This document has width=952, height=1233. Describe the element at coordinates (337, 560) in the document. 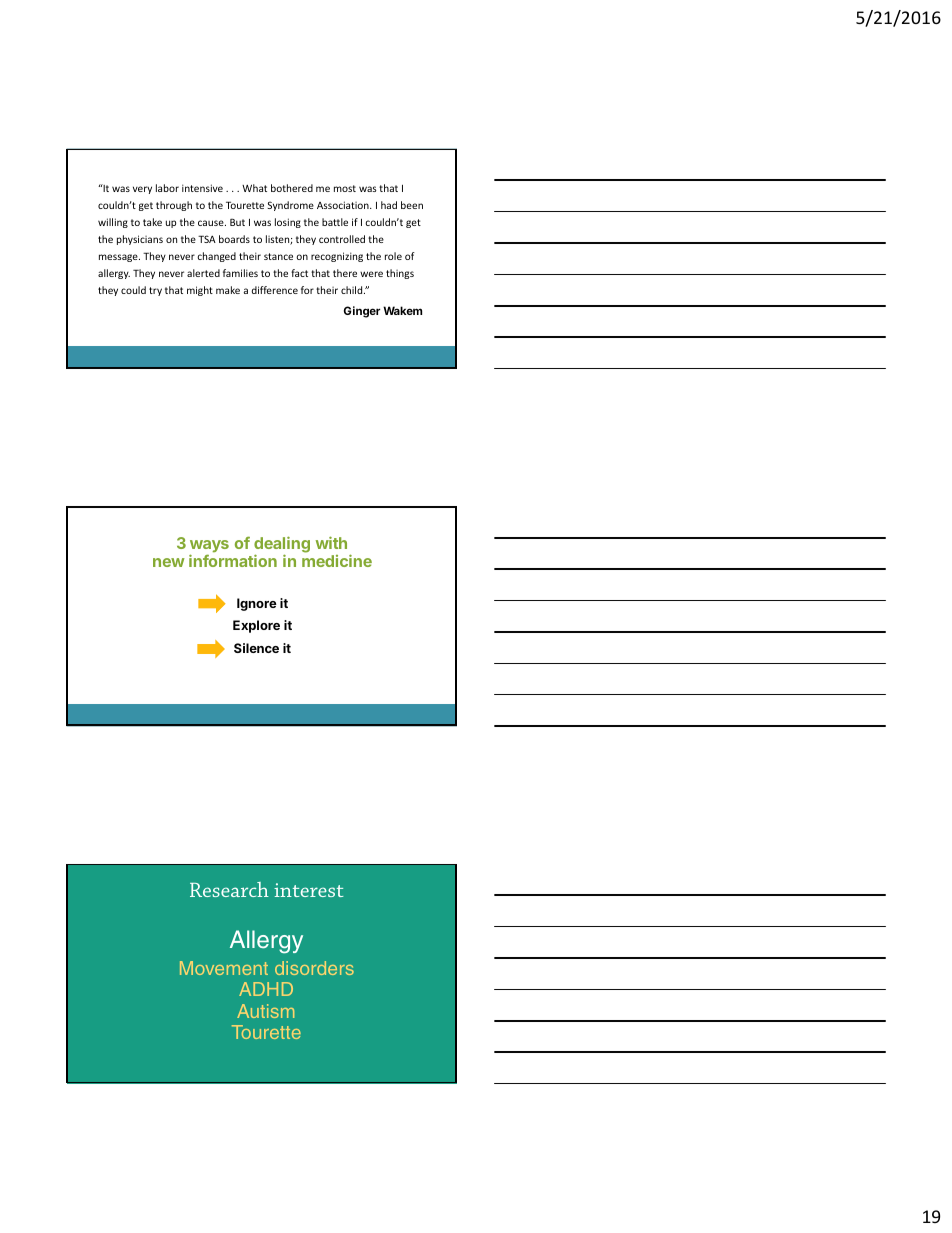

I see `medicine` at that location.
